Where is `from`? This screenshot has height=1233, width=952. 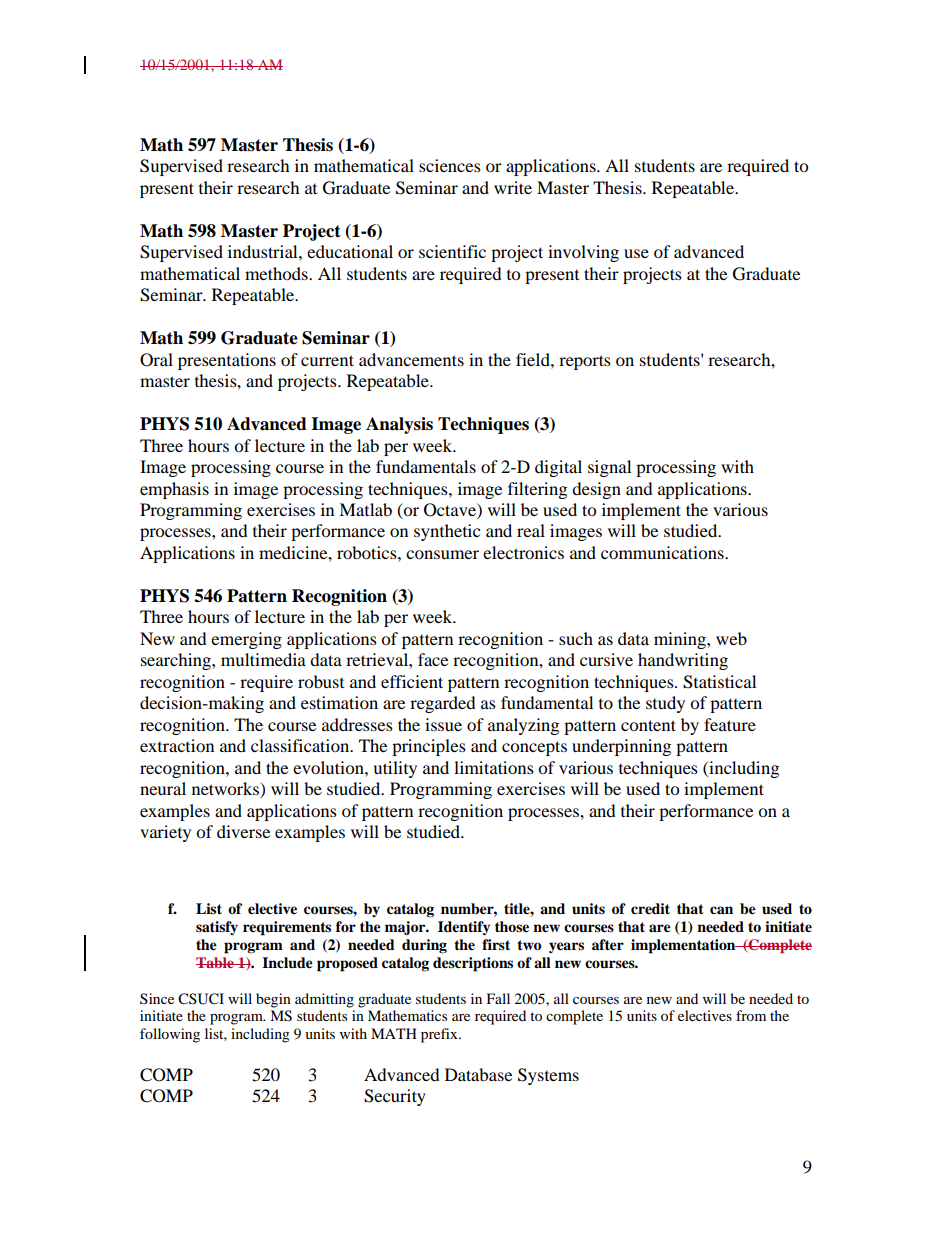 from is located at coordinates (751, 1015).
